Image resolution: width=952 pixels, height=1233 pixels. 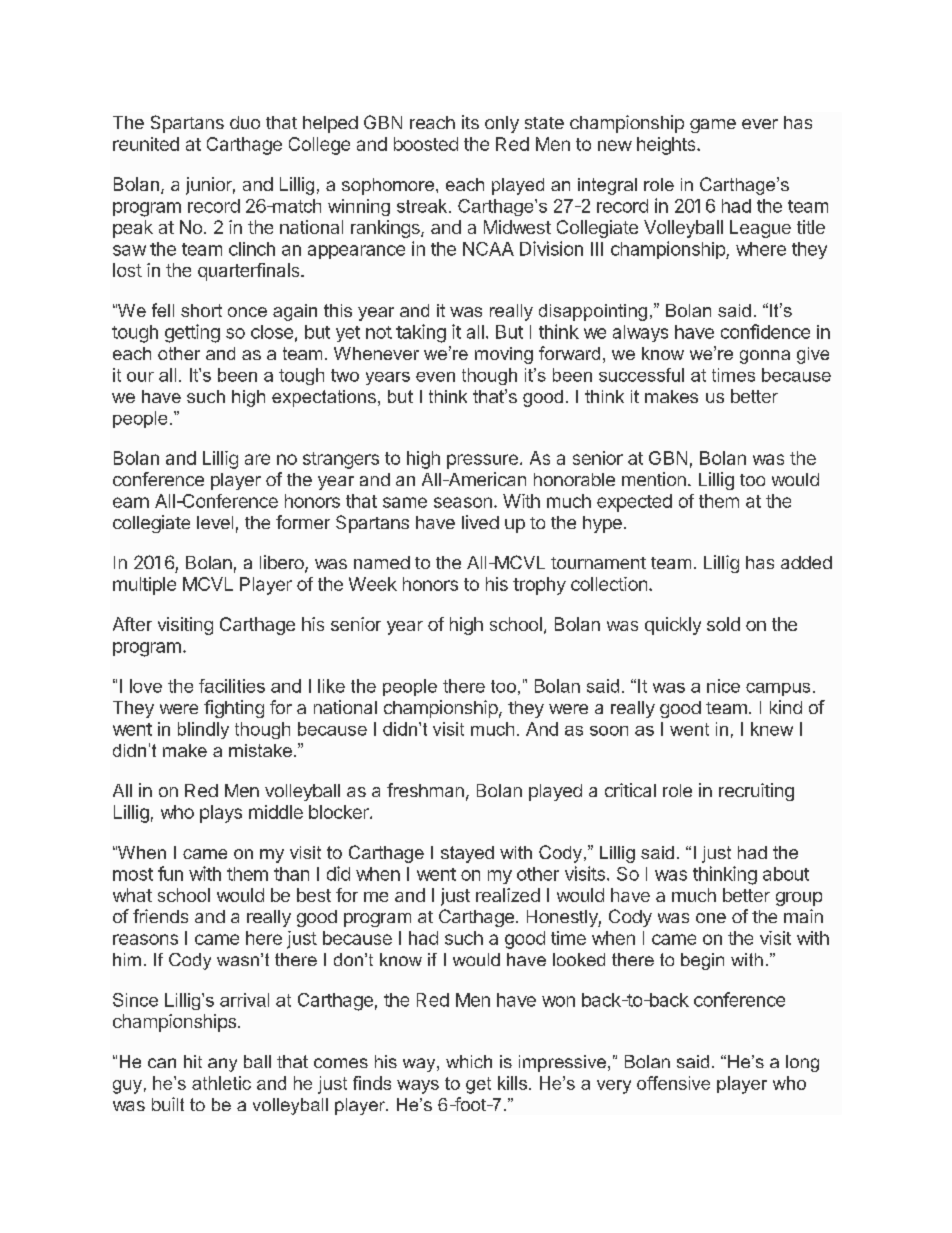 I want to click on fun, so click(x=170, y=873).
